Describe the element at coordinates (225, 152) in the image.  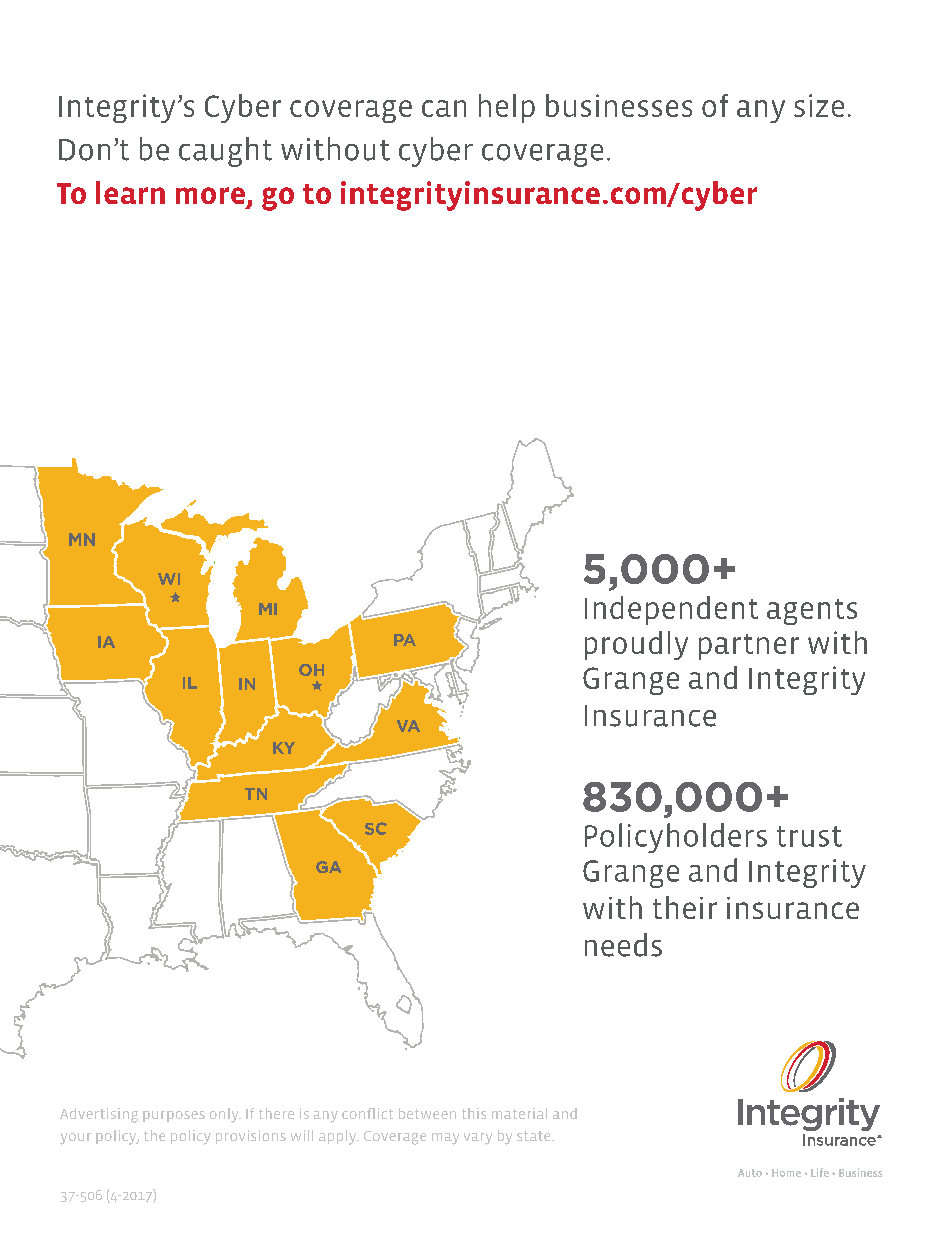
I see `caught` at that location.
